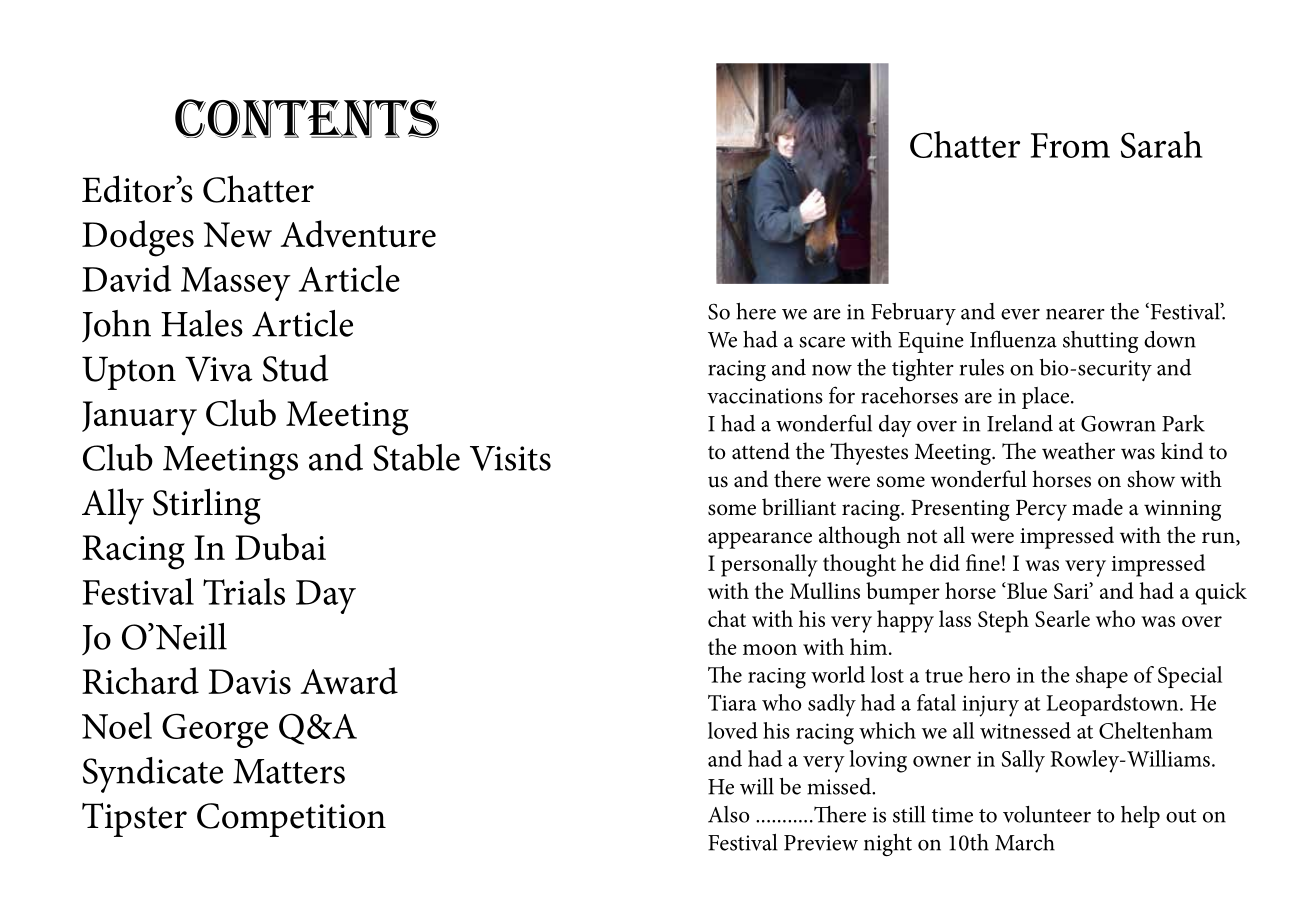 The width and height of the document is (1303, 924). Describe the element at coordinates (249, 681) in the document. I see `Davis` at that location.
